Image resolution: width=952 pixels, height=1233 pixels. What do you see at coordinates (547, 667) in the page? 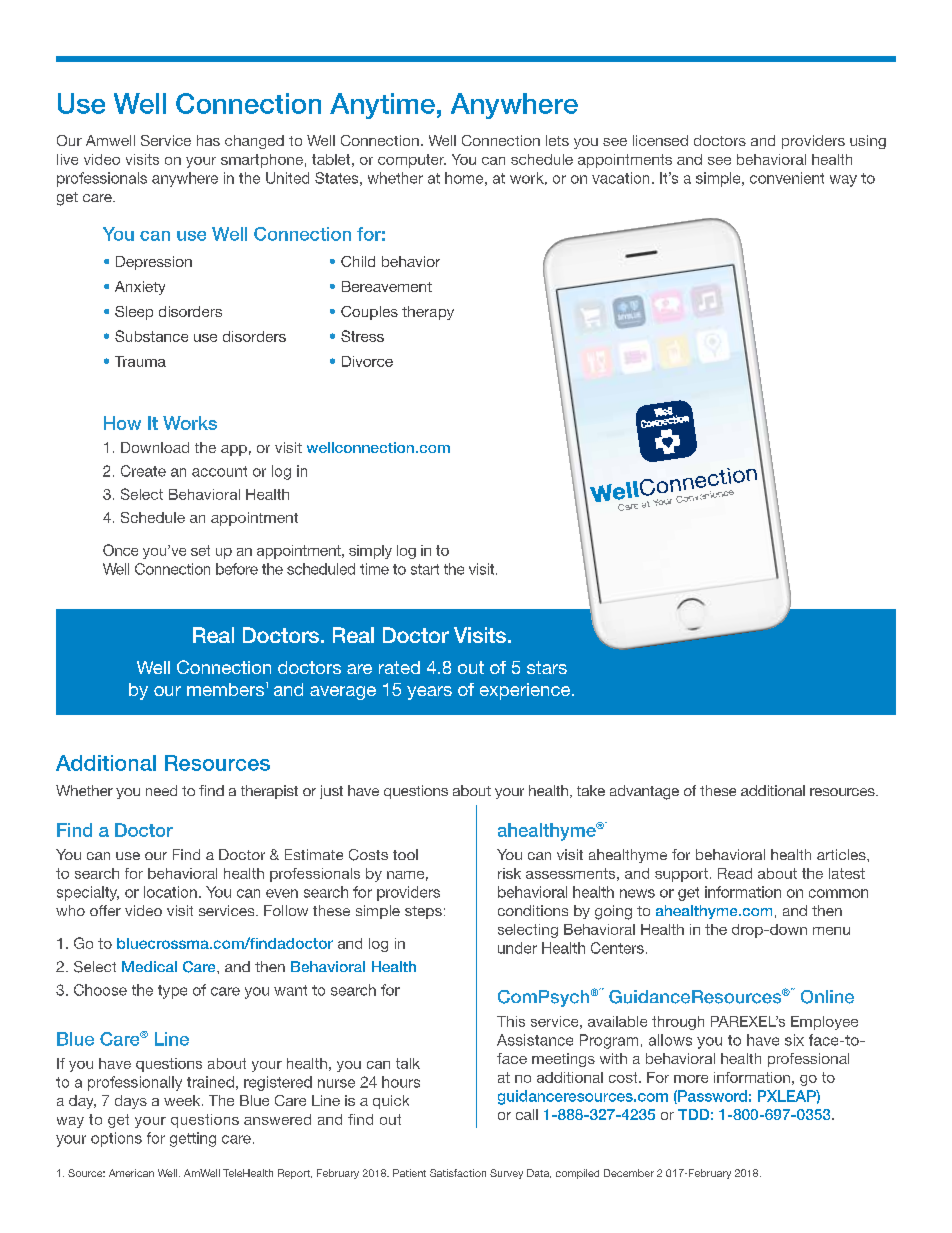
I see `stars` at bounding box center [547, 667].
